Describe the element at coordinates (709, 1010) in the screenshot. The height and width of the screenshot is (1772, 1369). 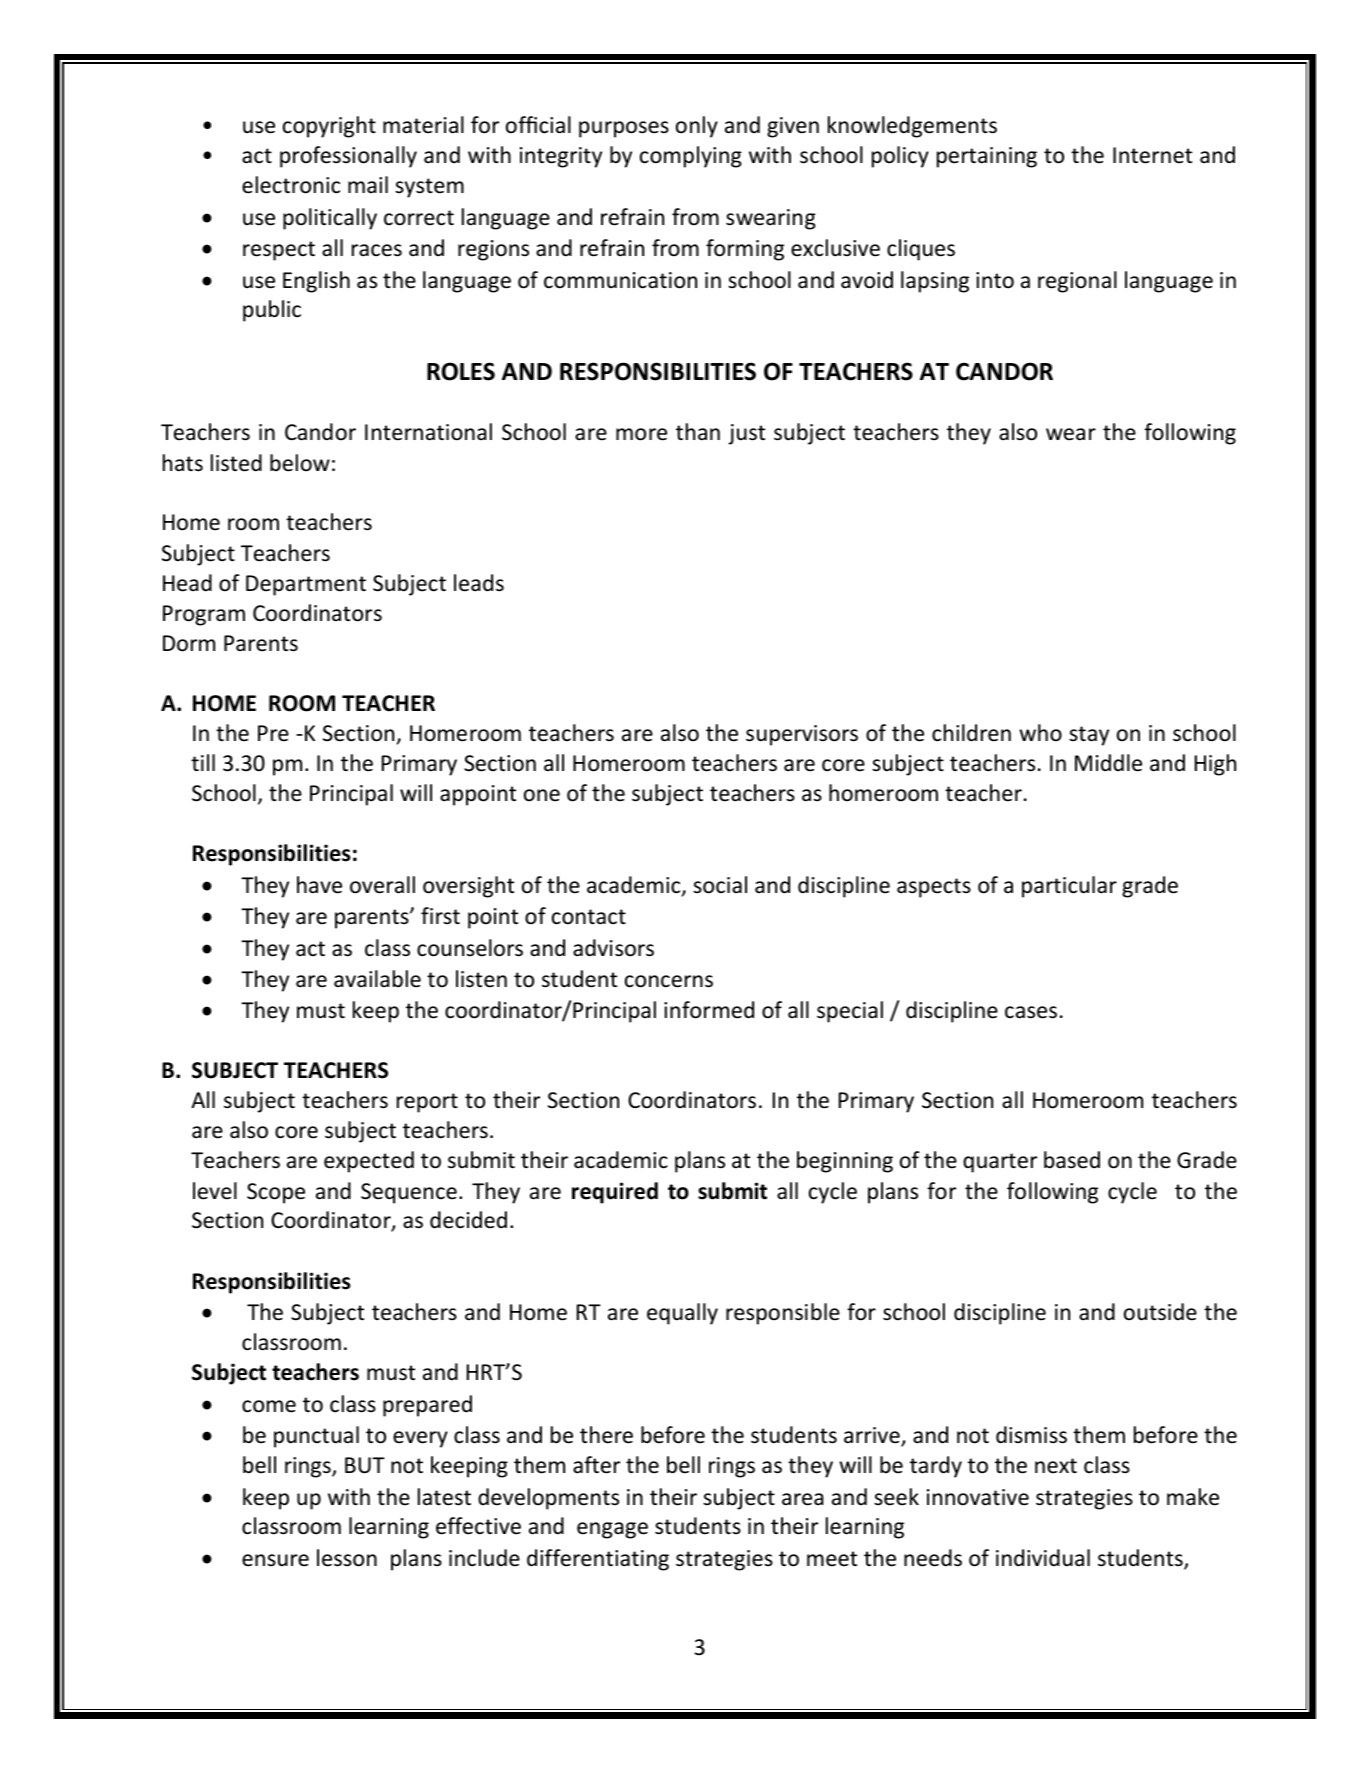
I see `informed` at that location.
